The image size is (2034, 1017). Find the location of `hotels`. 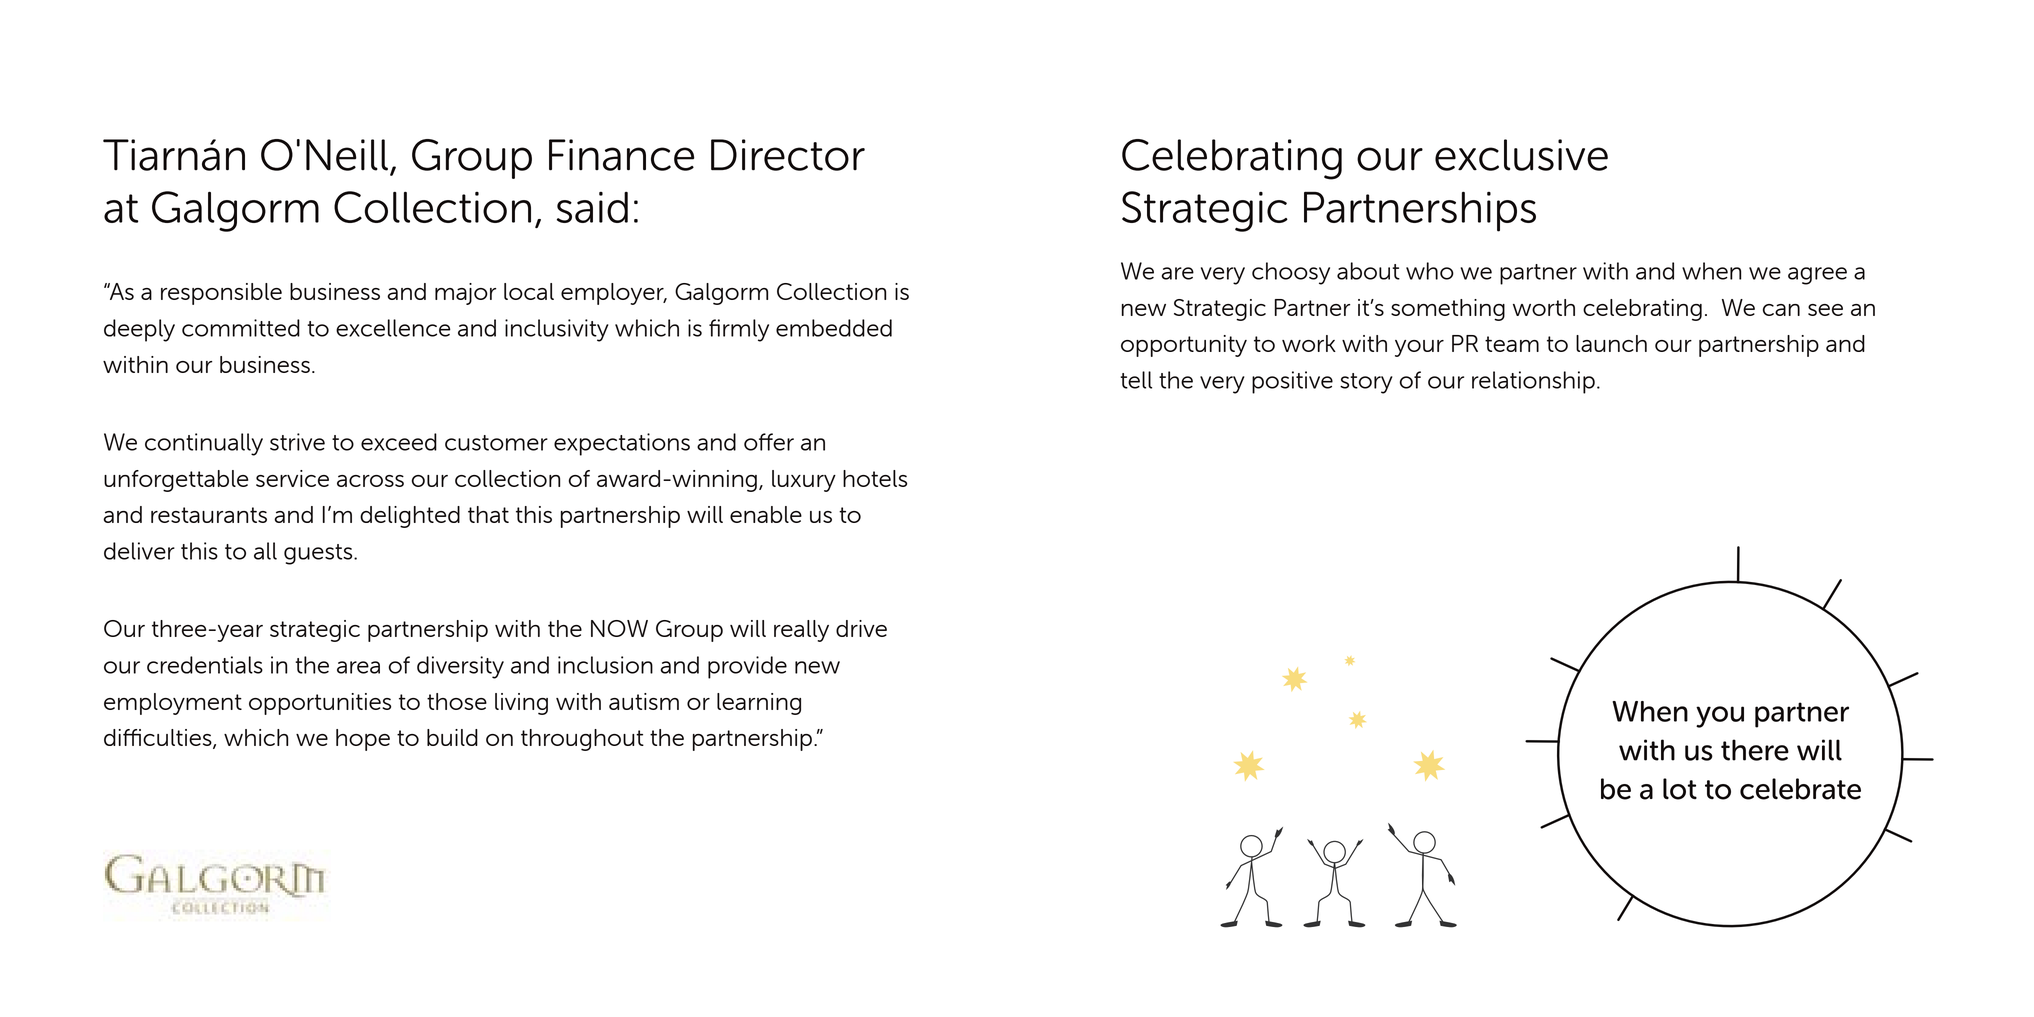

hotels is located at coordinates (875, 478).
